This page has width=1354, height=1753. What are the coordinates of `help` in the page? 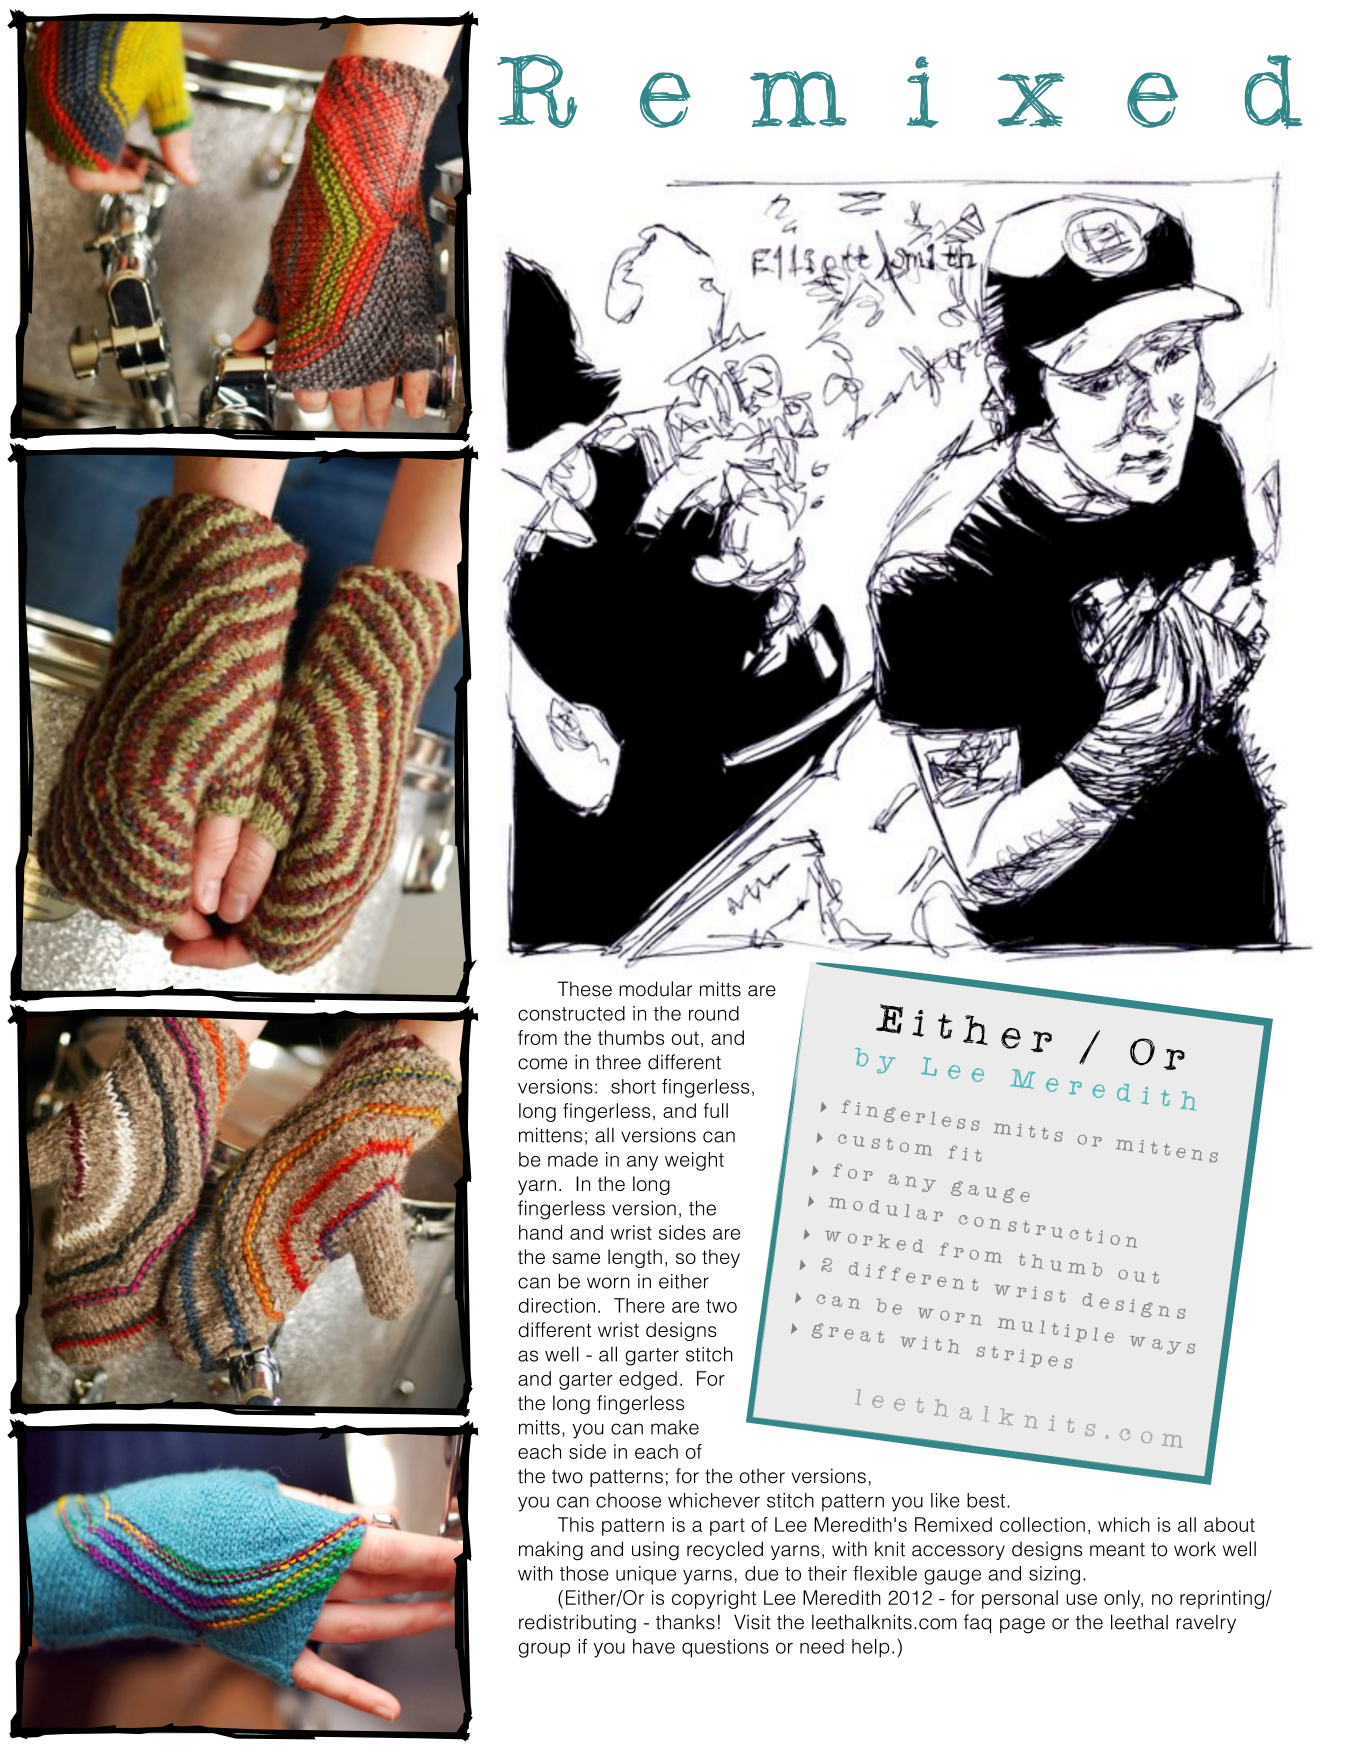 It's located at (870, 1648).
